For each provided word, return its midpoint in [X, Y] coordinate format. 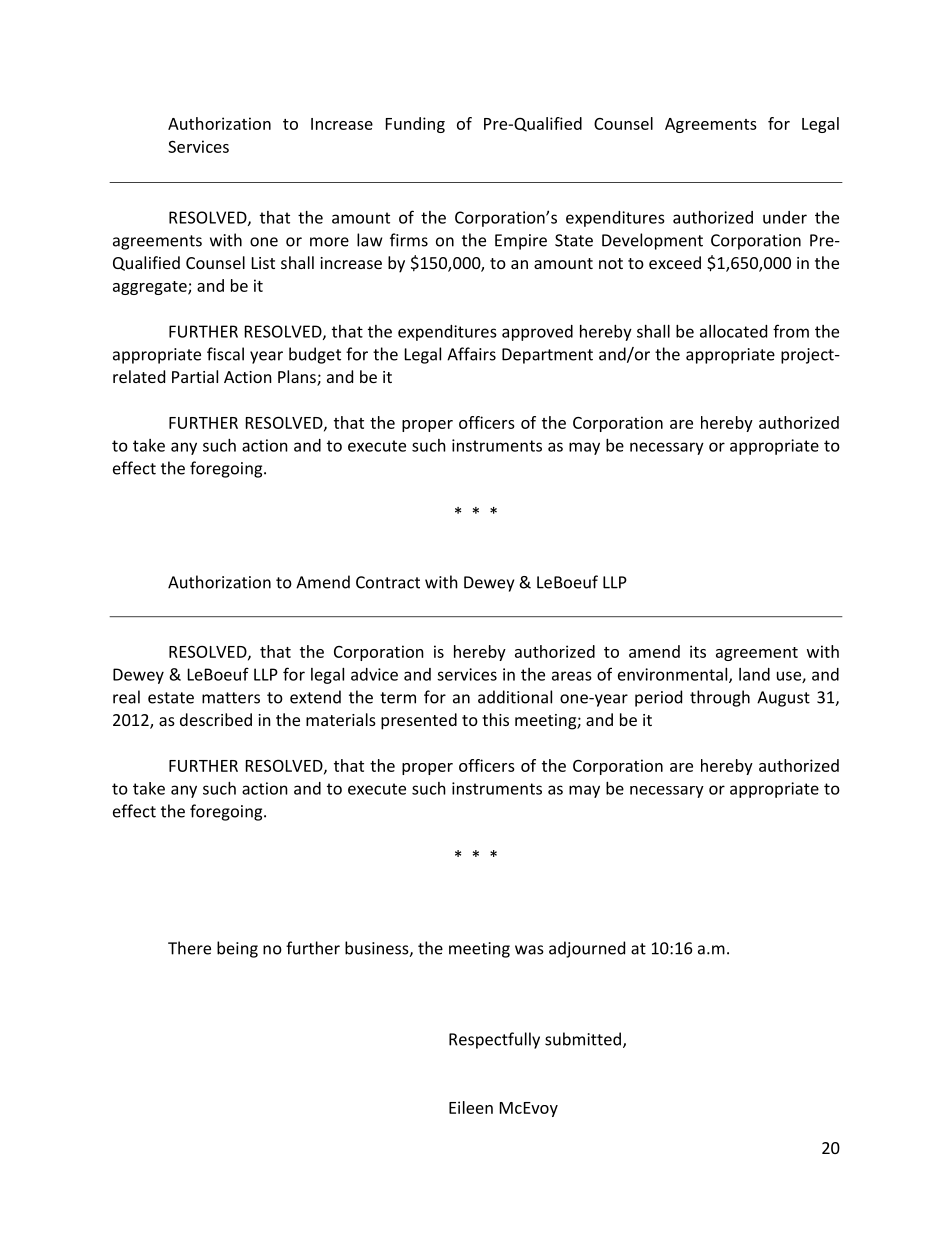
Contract [388, 582]
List [263, 263]
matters [231, 698]
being [237, 949]
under [785, 217]
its [698, 651]
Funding [415, 125]
